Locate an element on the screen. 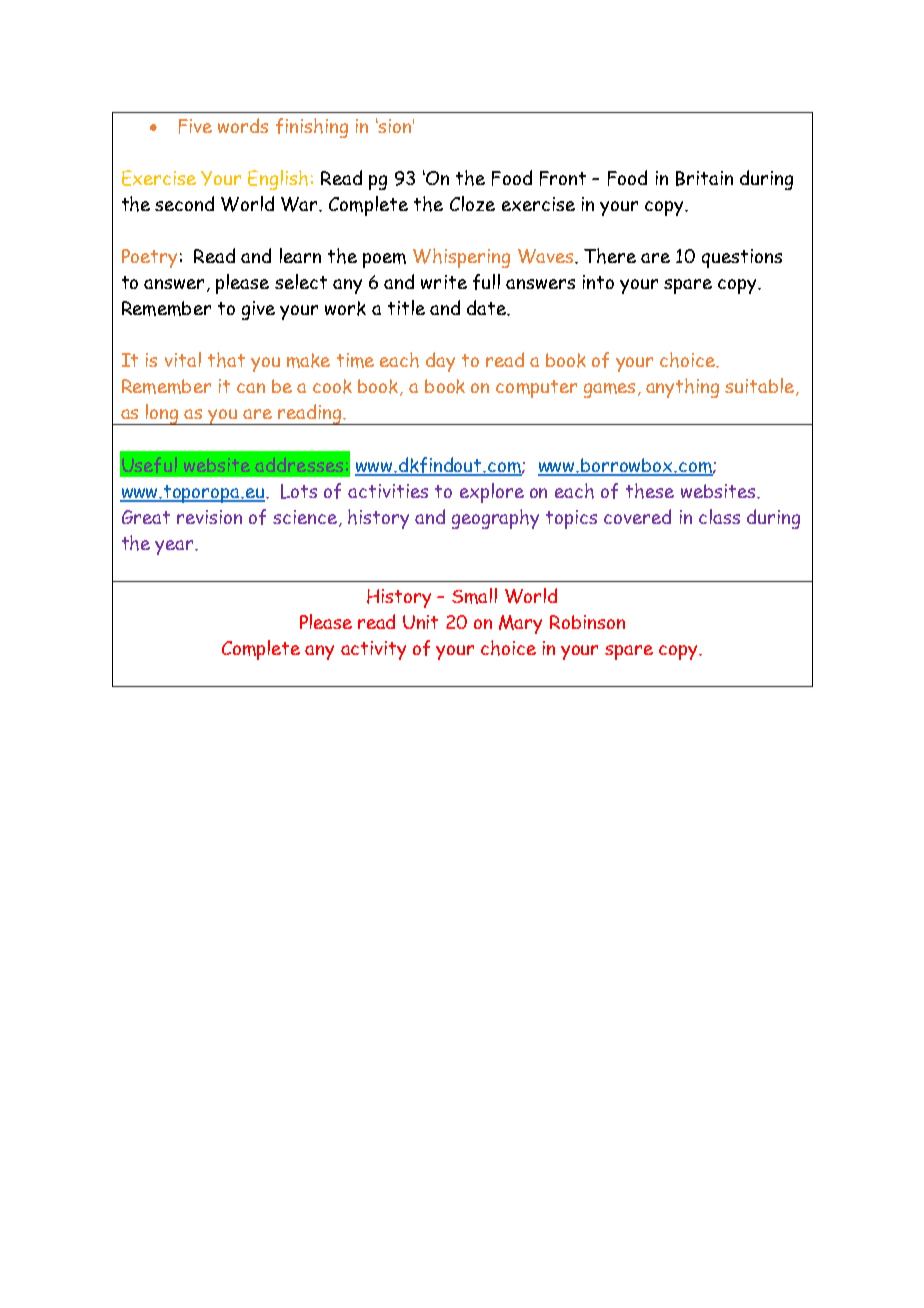  Lots is located at coordinates (299, 491).
